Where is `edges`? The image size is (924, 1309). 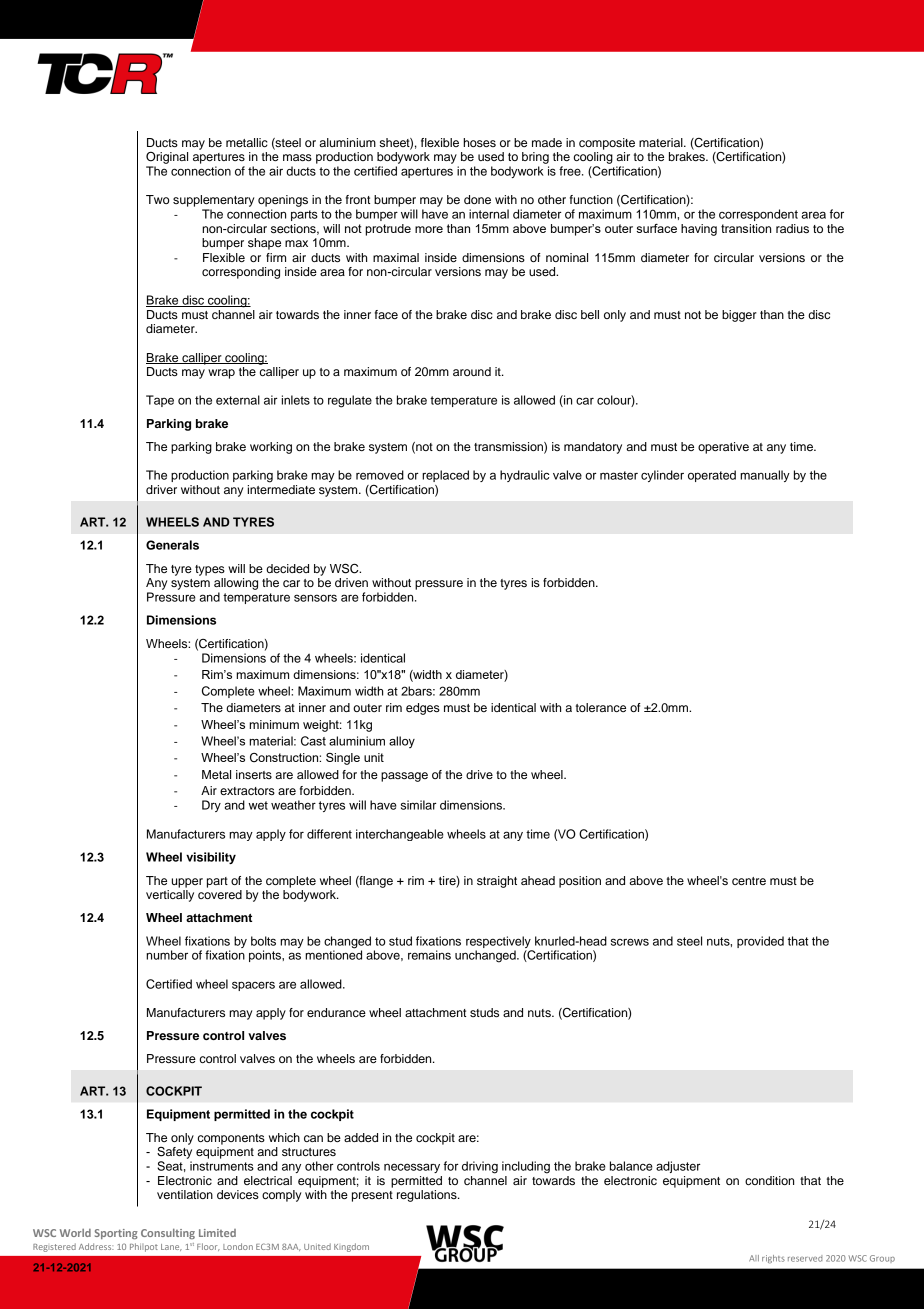
edges is located at coordinates (423, 709).
